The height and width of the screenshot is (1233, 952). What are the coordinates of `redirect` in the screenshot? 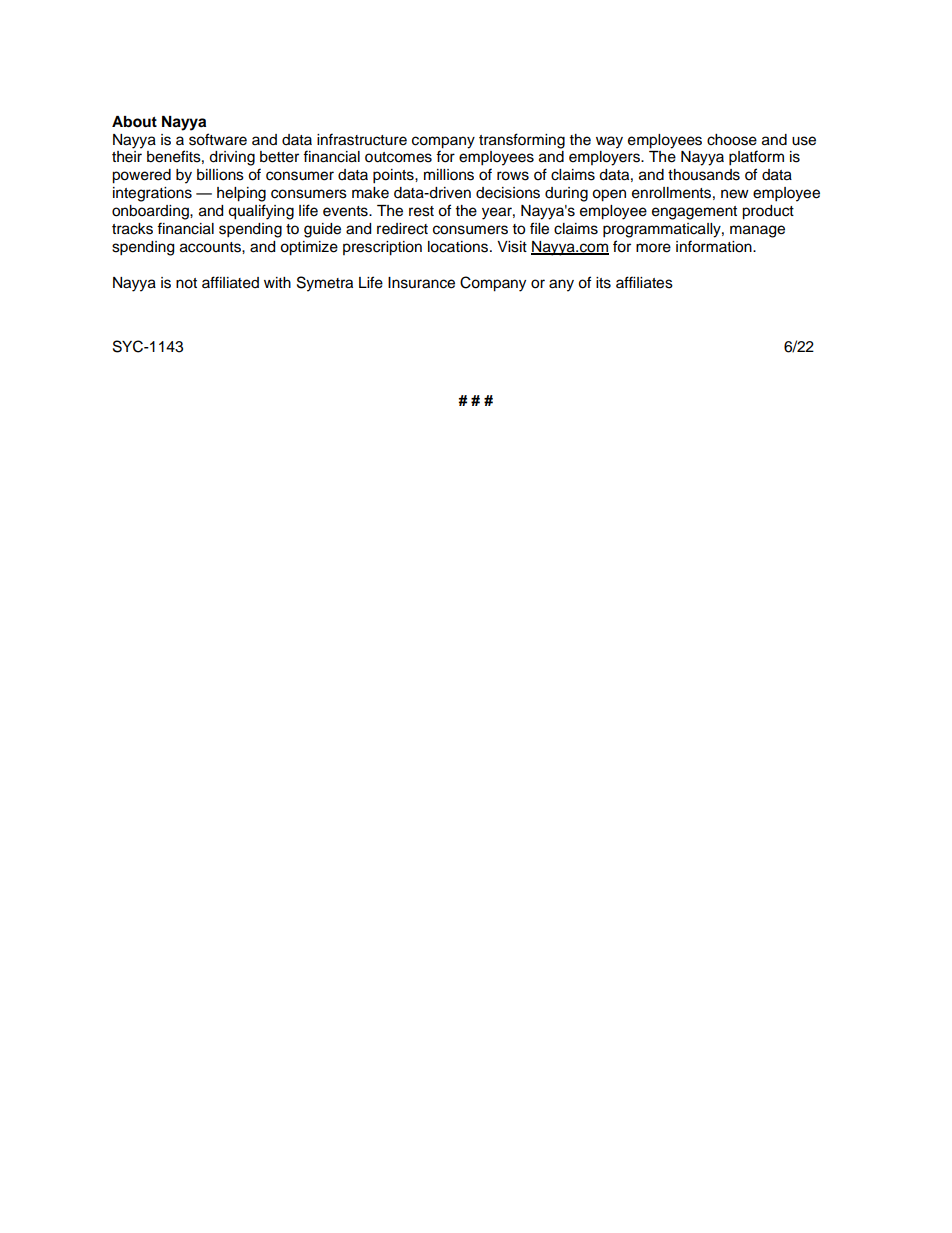 It's located at (402, 229).
